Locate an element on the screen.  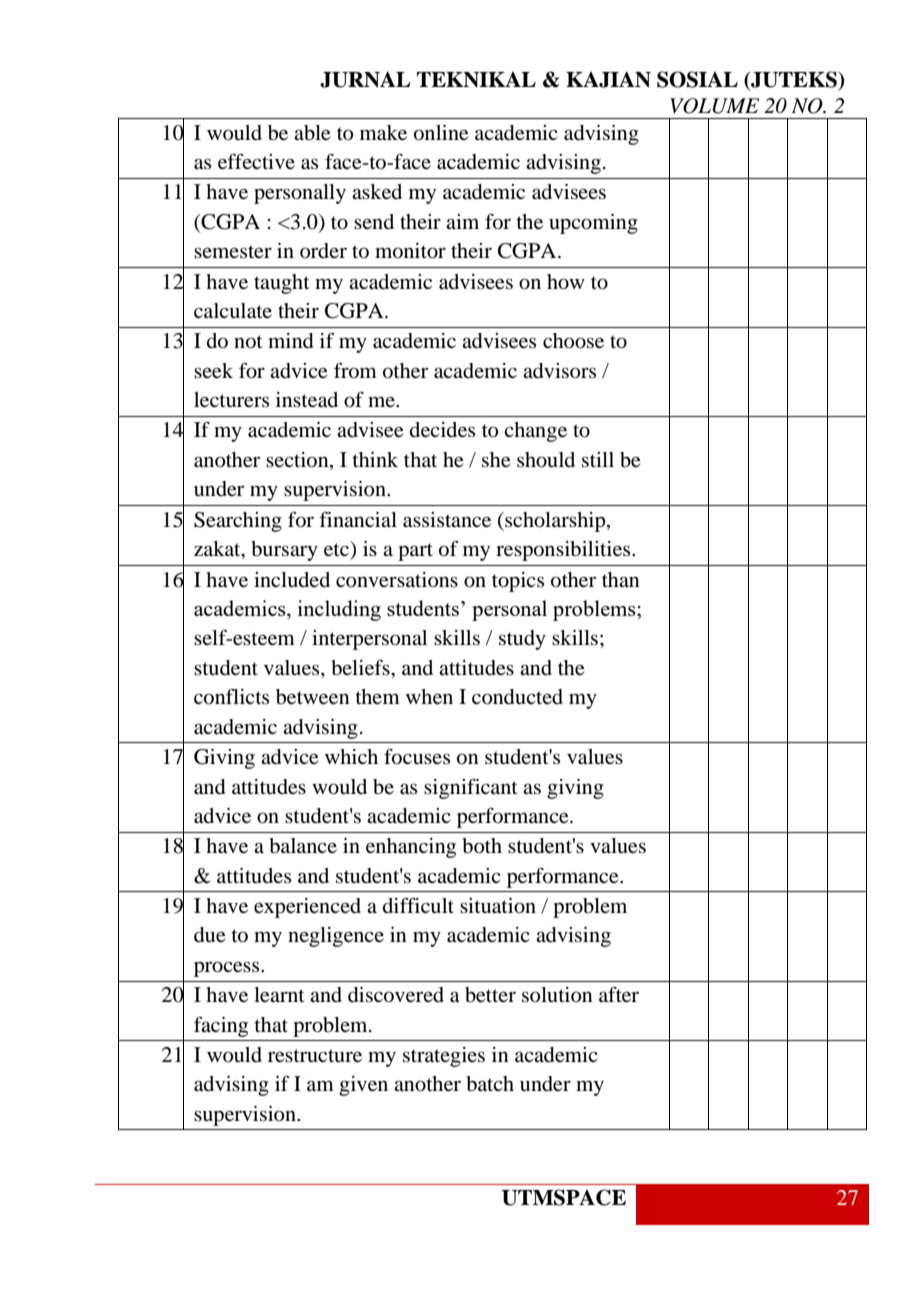
still is located at coordinates (598, 460).
